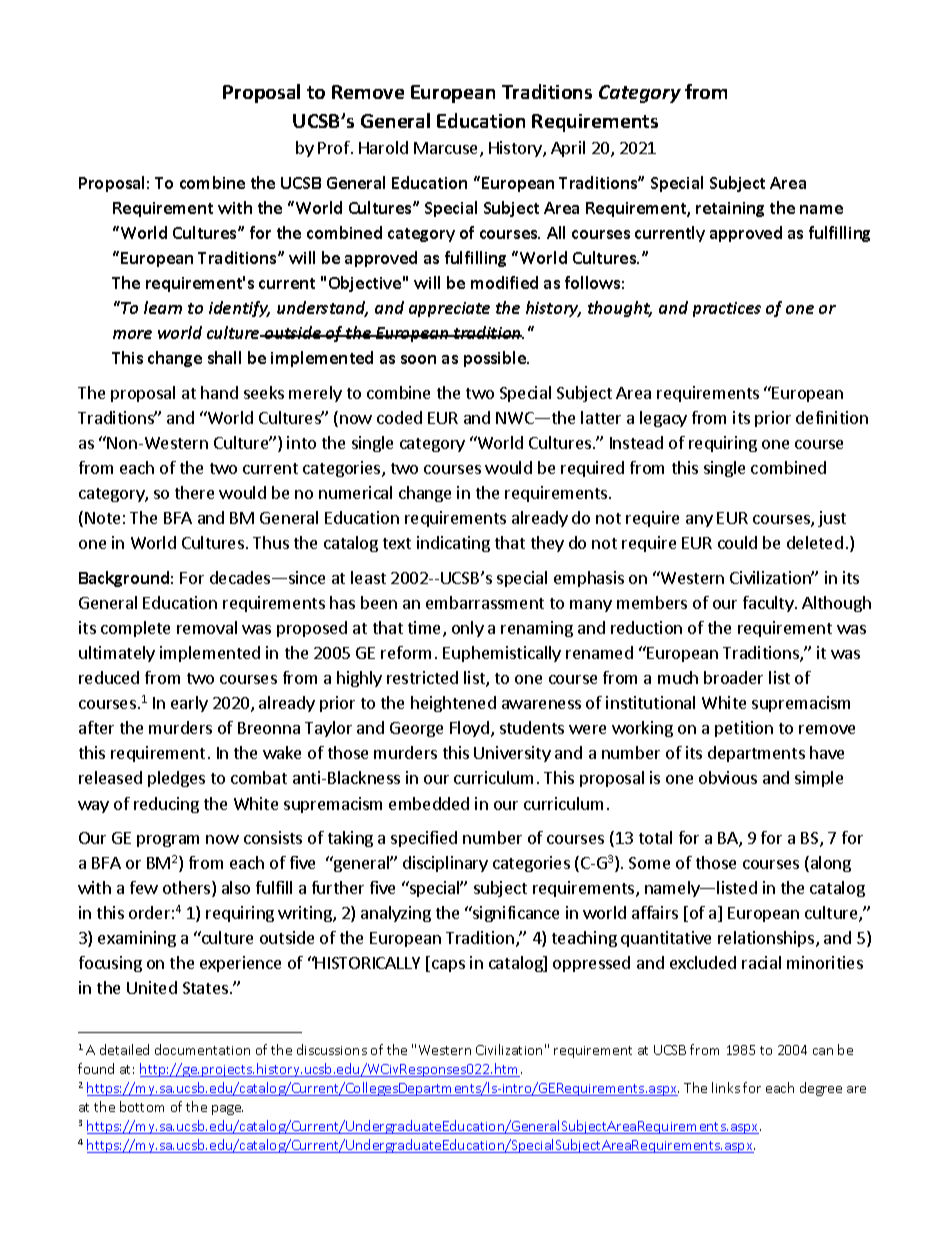 The width and height of the document is (952, 1233). Describe the element at coordinates (447, 149) in the document. I see `Marcuse` at that location.
